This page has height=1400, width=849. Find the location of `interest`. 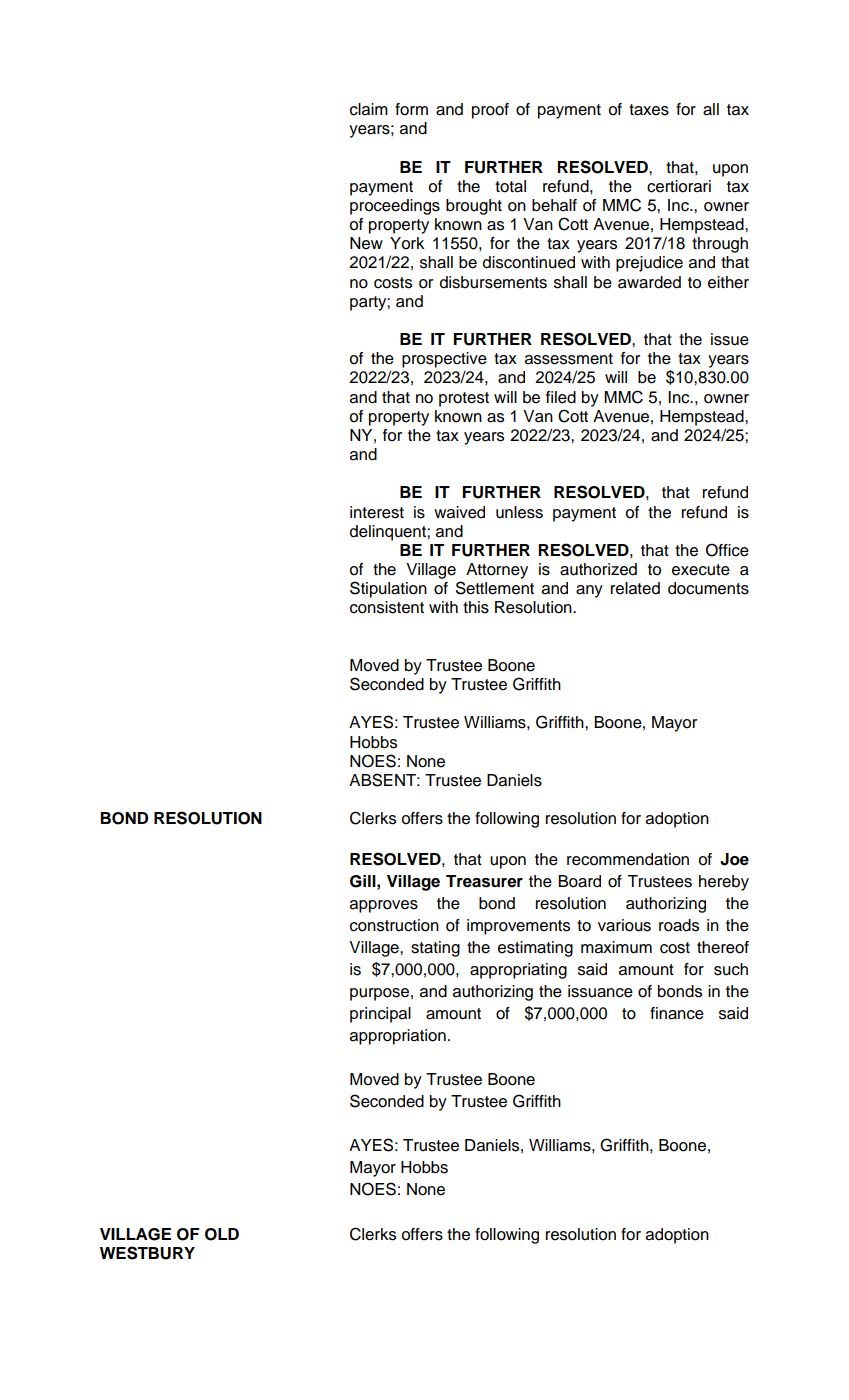

interest is located at coordinates (377, 512).
